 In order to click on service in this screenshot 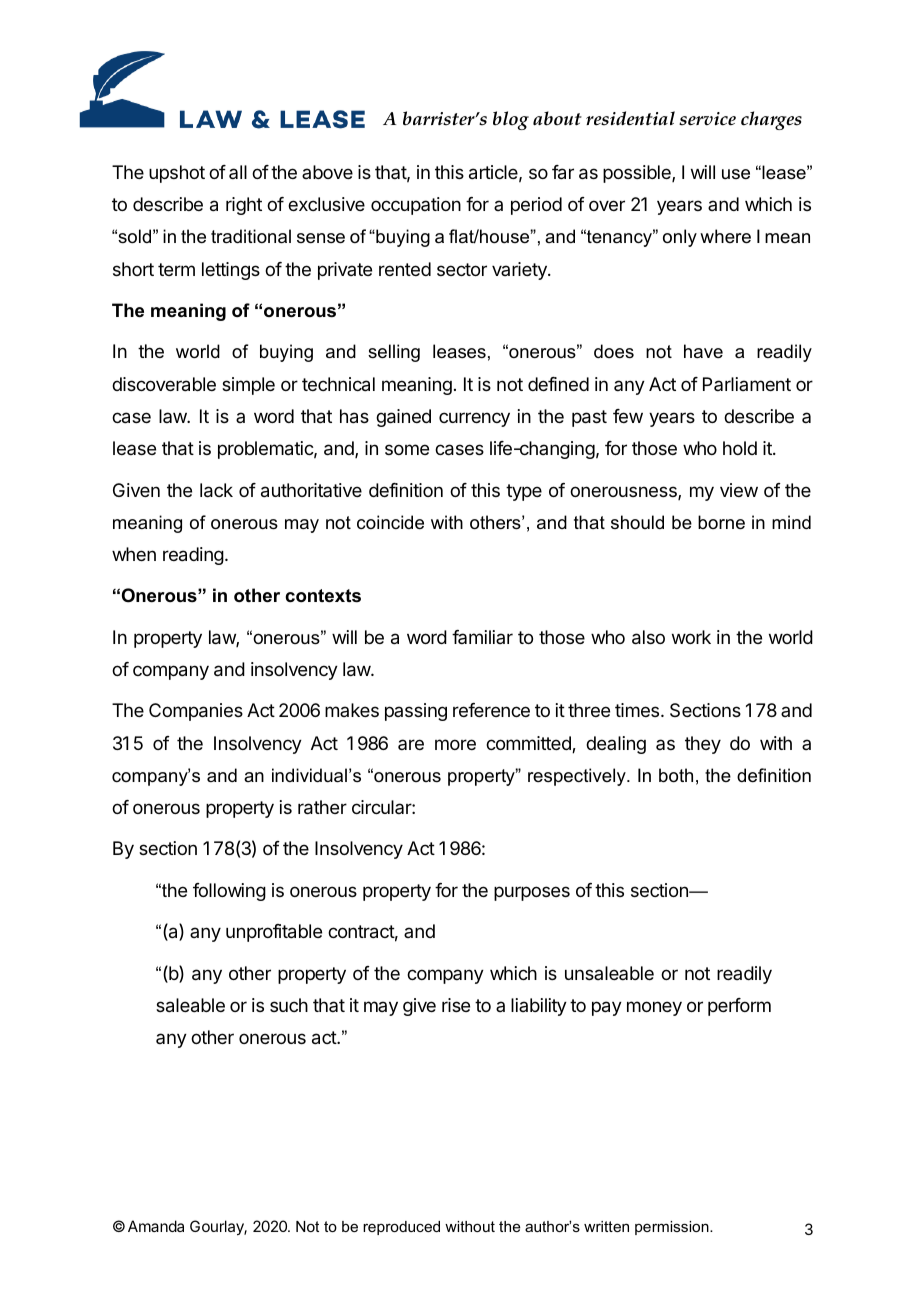, I will do `click(707, 119)`.
